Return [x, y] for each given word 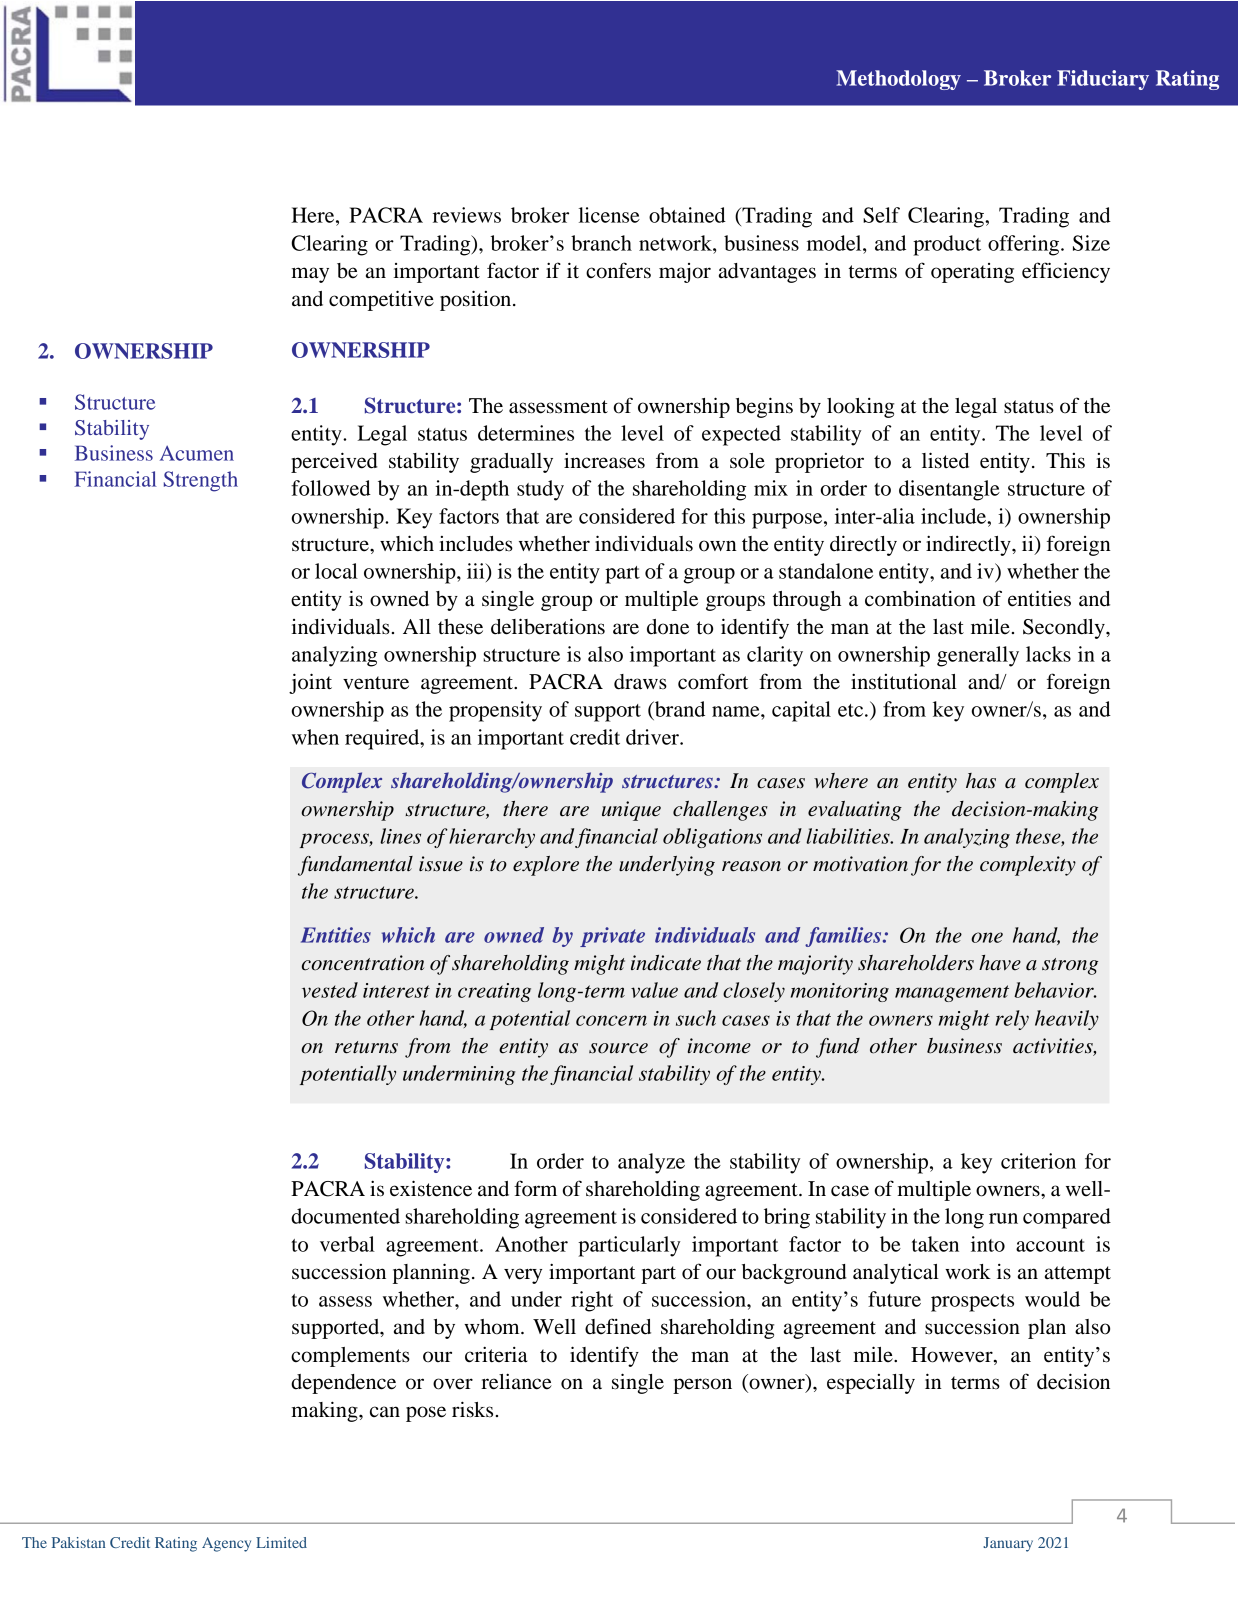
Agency [226, 1544]
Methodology [898, 80]
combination [920, 599]
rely [1012, 1020]
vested [330, 990]
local [336, 571]
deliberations [548, 626]
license [609, 215]
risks [472, 1409]
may [310, 275]
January [1008, 1544]
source [618, 1048]
